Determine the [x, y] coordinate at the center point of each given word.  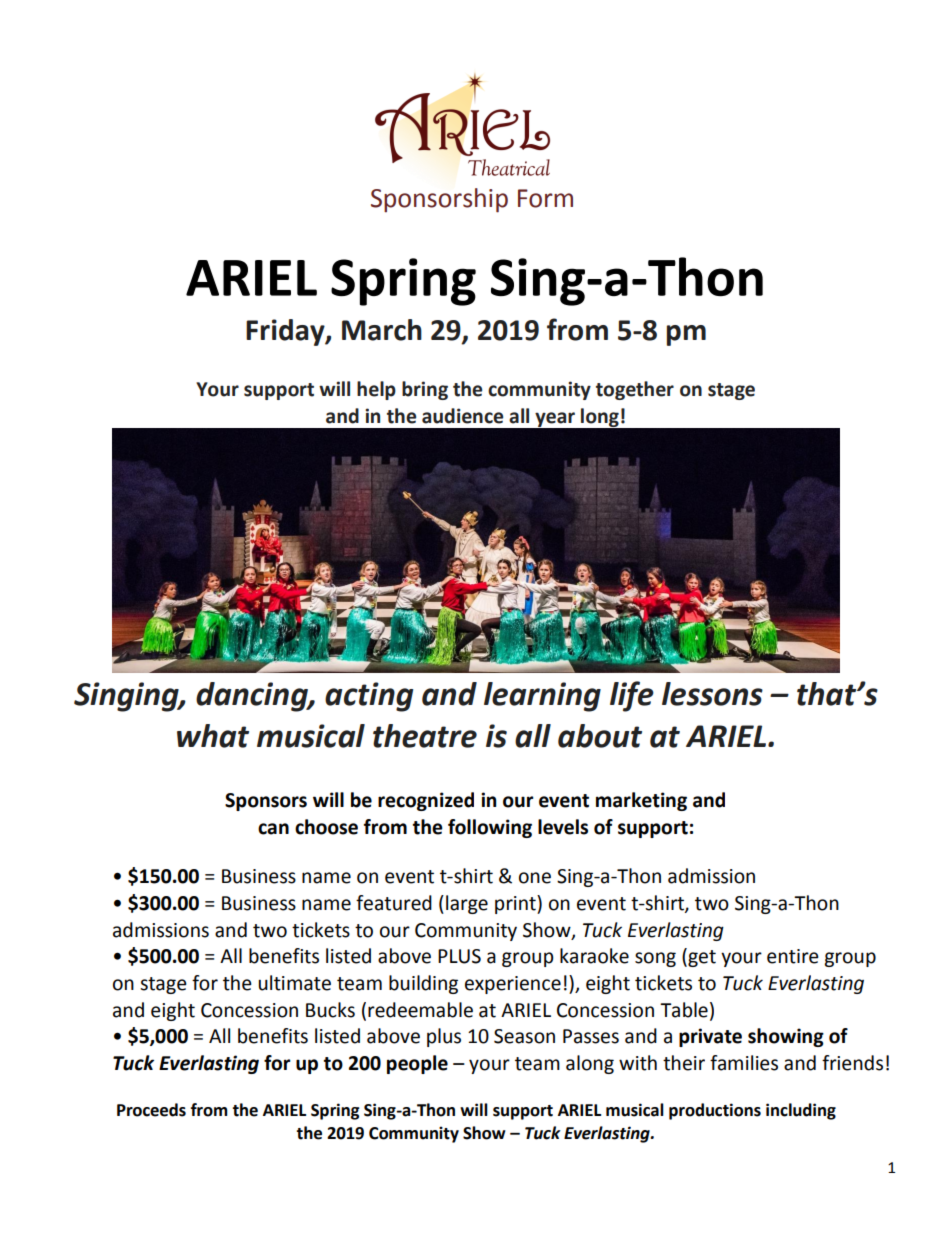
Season [524, 1036]
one [535, 878]
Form [545, 198]
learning [542, 697]
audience [462, 416]
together [635, 390]
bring [425, 390]
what [213, 736]
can [273, 829]
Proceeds [151, 1110]
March [382, 330]
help [376, 390]
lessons [712, 694]
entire [793, 956]
